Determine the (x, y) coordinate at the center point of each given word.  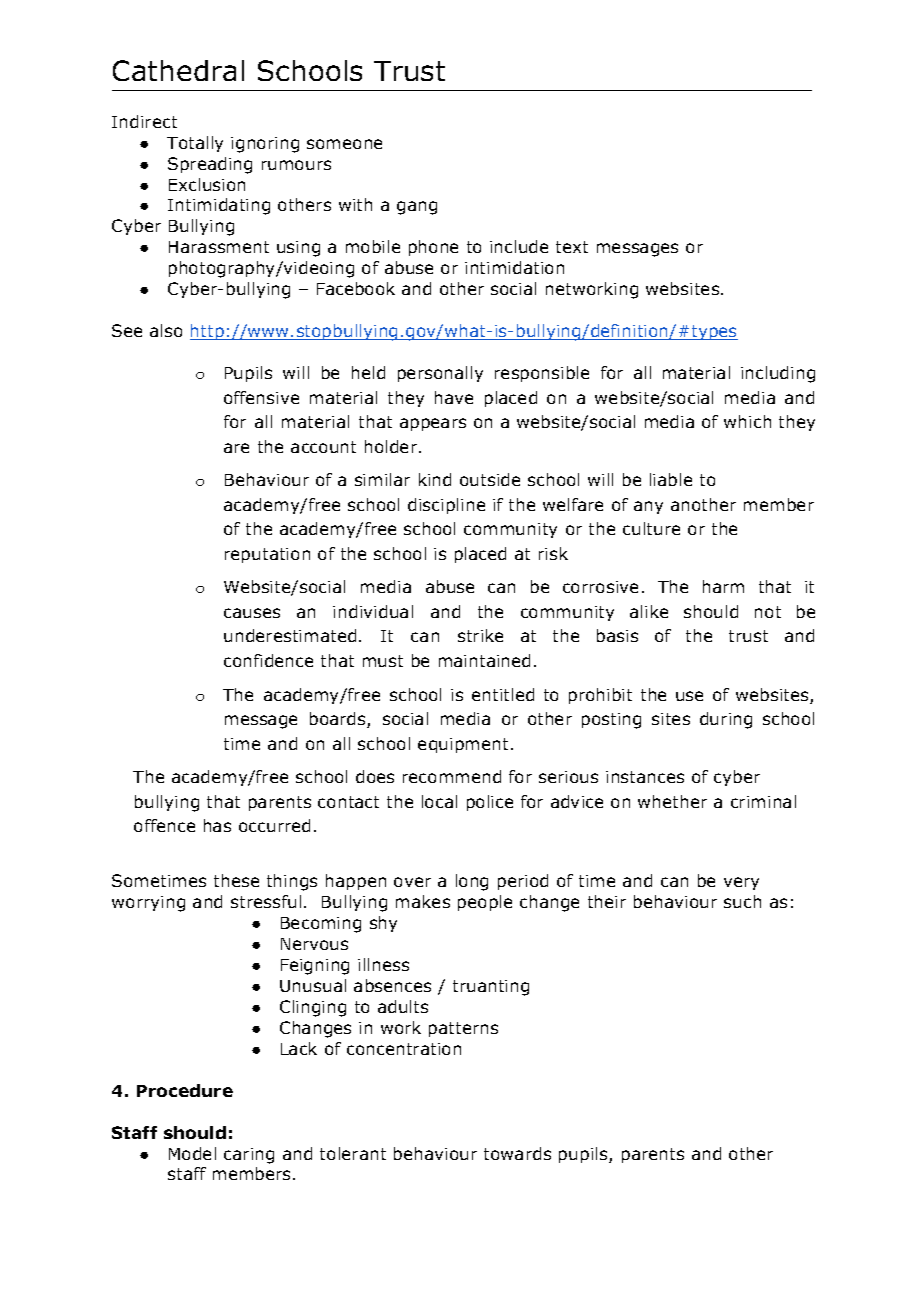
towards (517, 1153)
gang (417, 208)
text (572, 247)
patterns (463, 1029)
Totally (195, 144)
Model (192, 1153)
